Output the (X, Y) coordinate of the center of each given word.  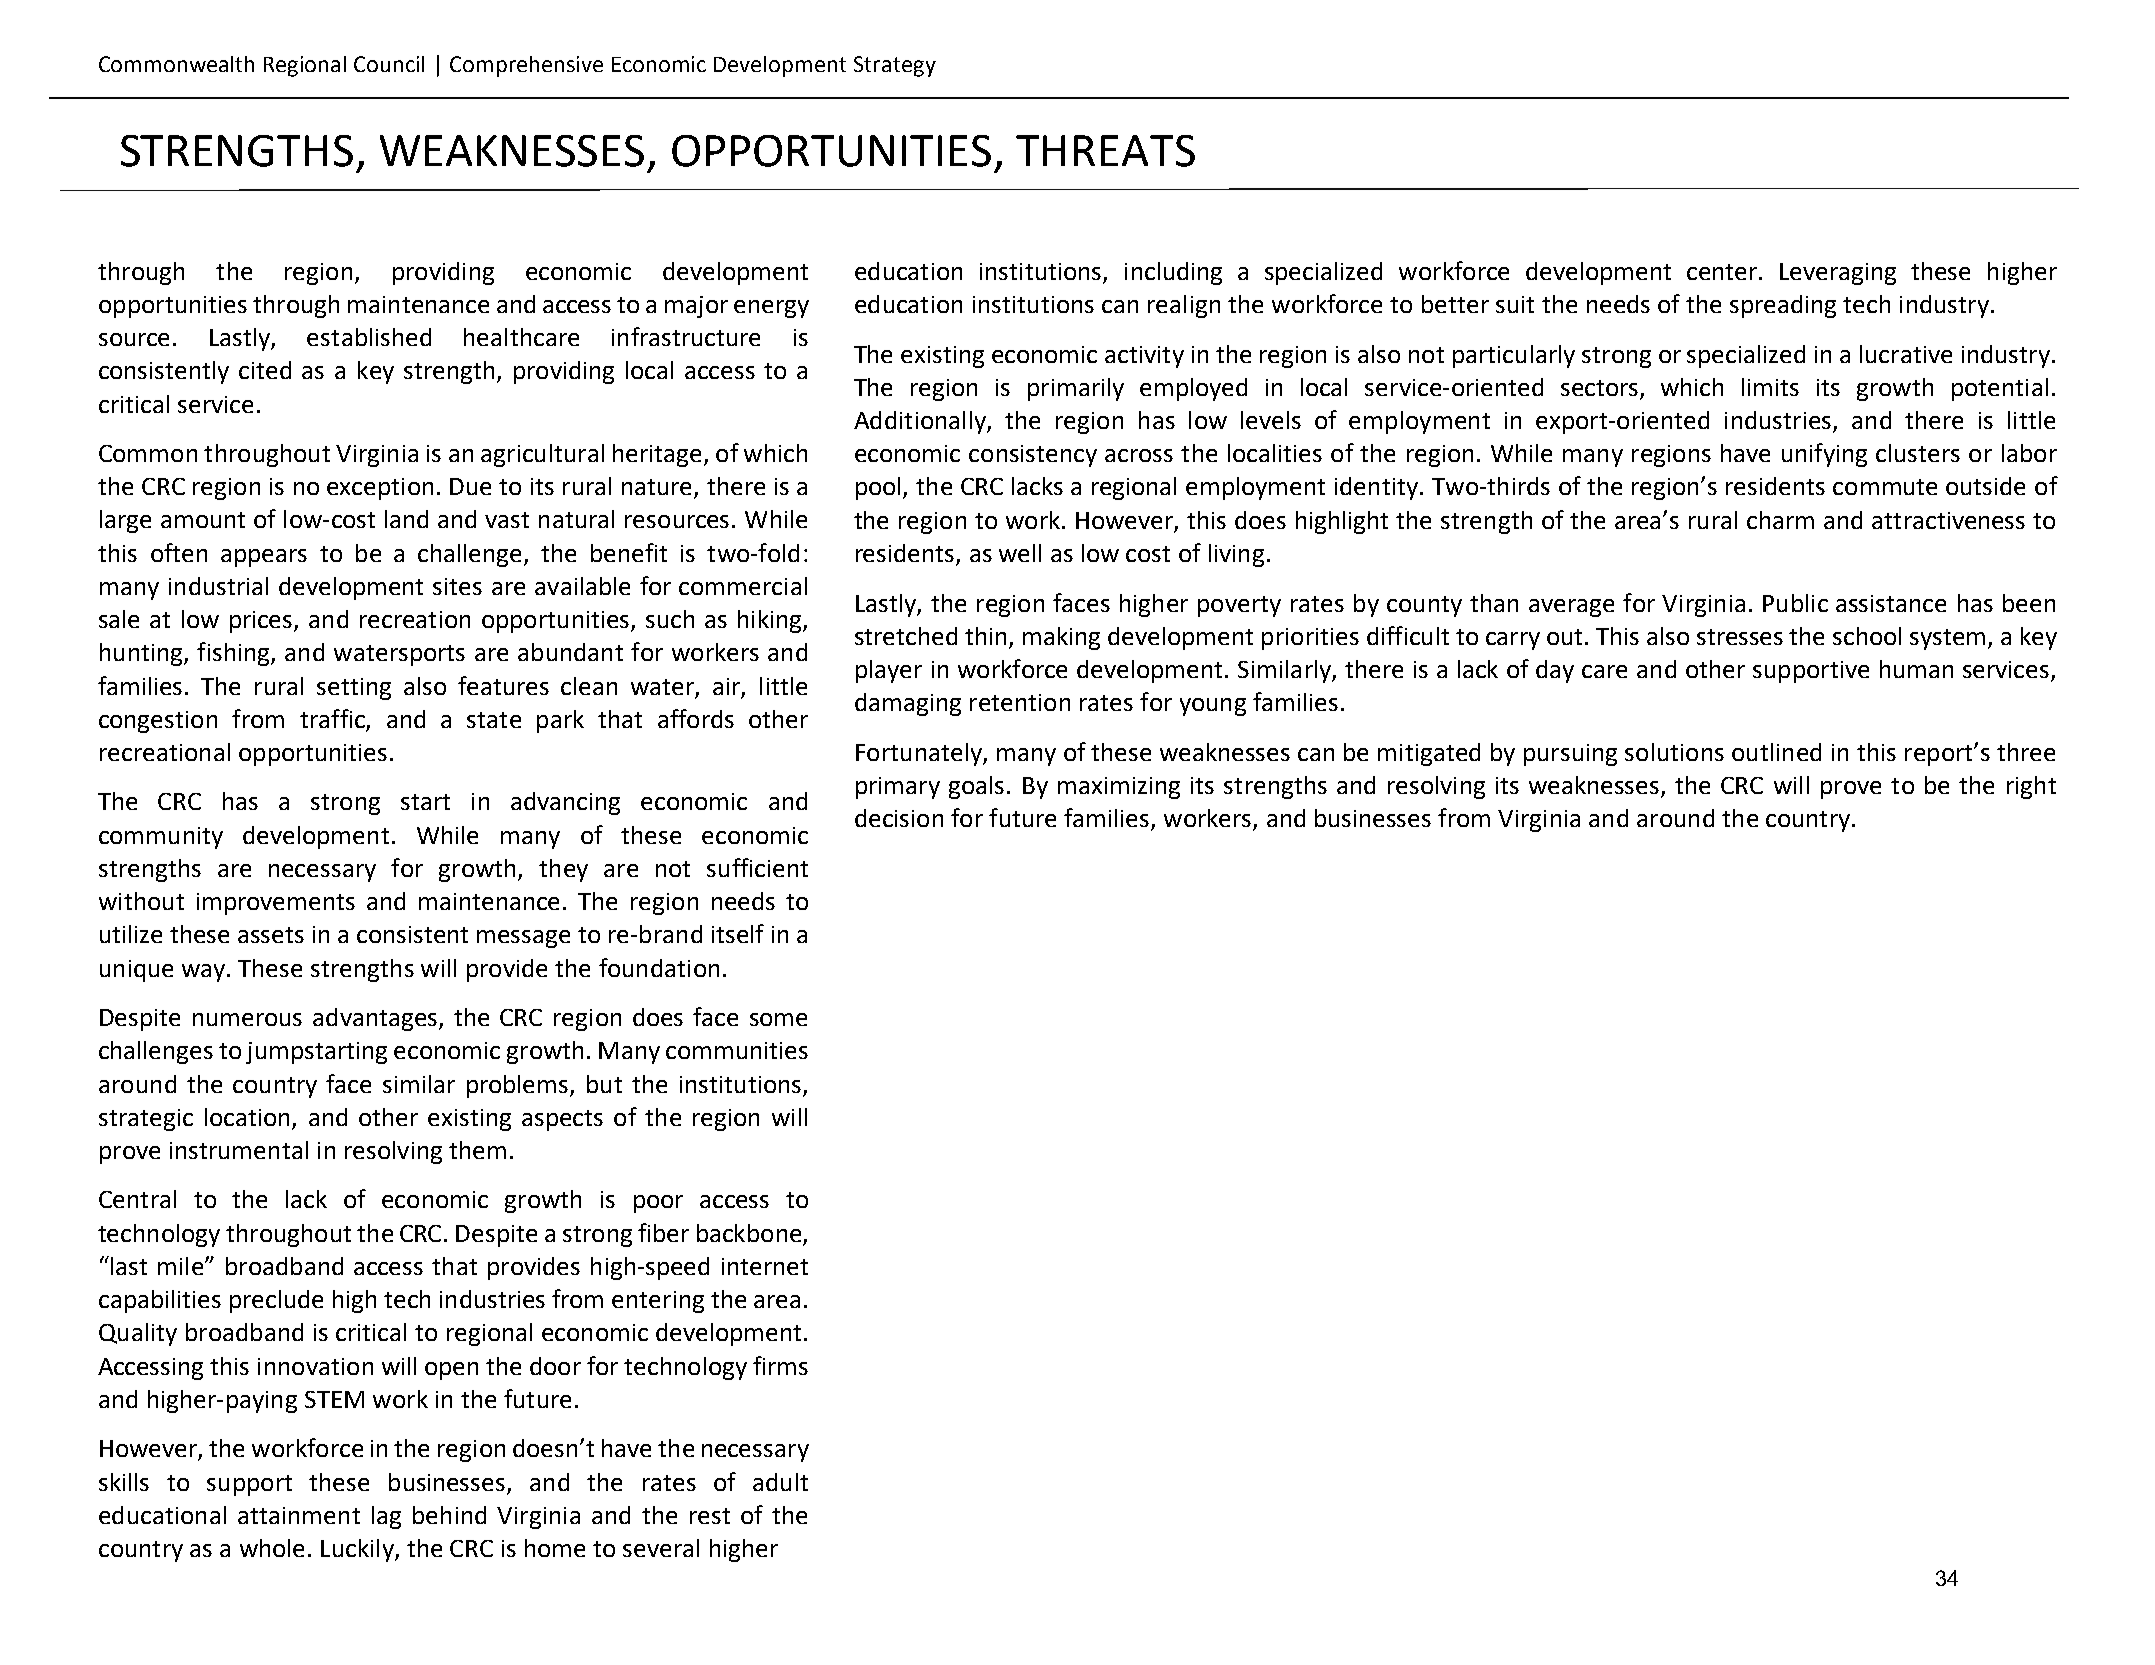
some (778, 1019)
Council (389, 64)
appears (264, 558)
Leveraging (1838, 274)
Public (1795, 603)
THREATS (1105, 151)
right (2031, 787)
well (1020, 553)
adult (780, 1482)
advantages (376, 1019)
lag (386, 1517)
